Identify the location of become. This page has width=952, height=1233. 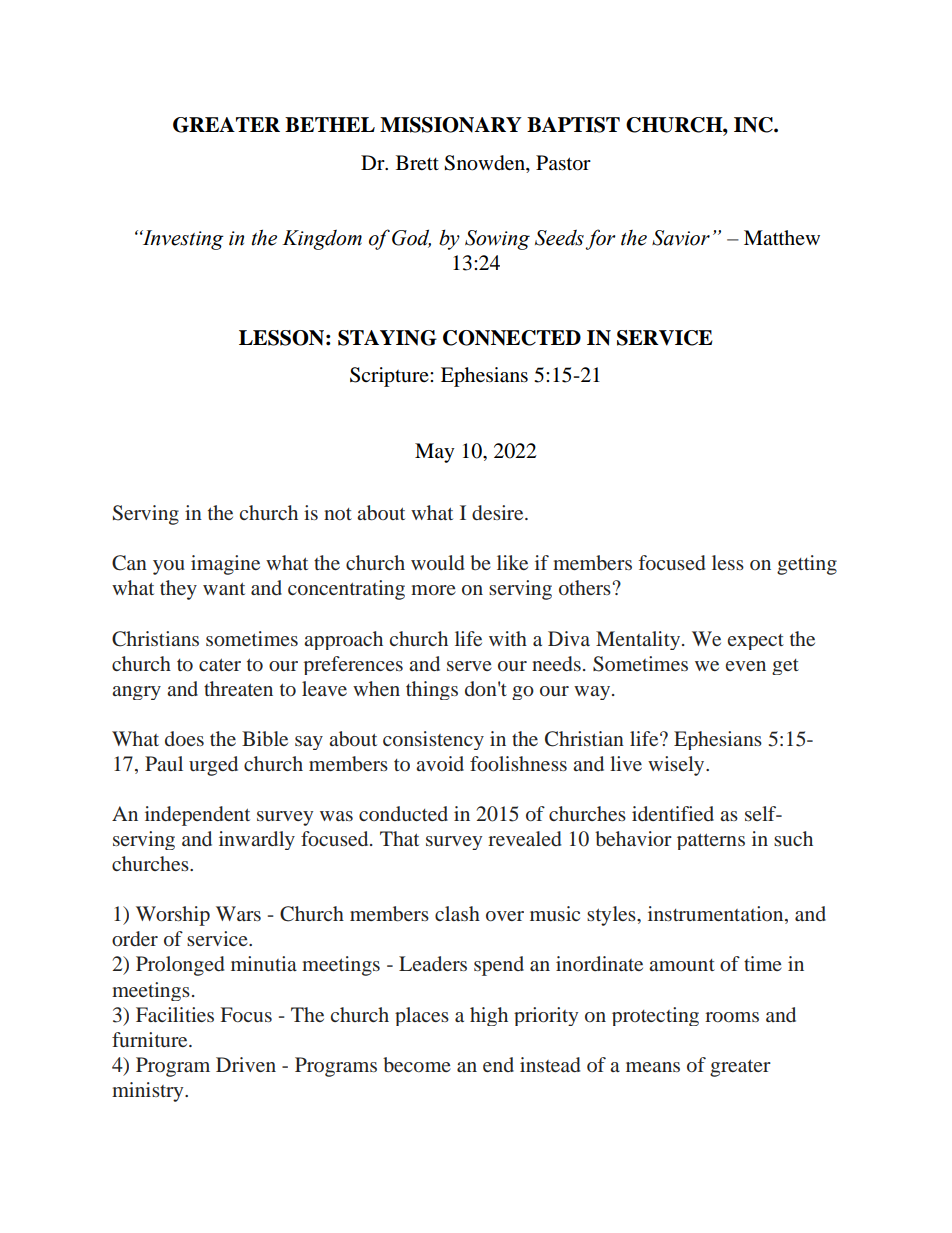
(417, 1064).
